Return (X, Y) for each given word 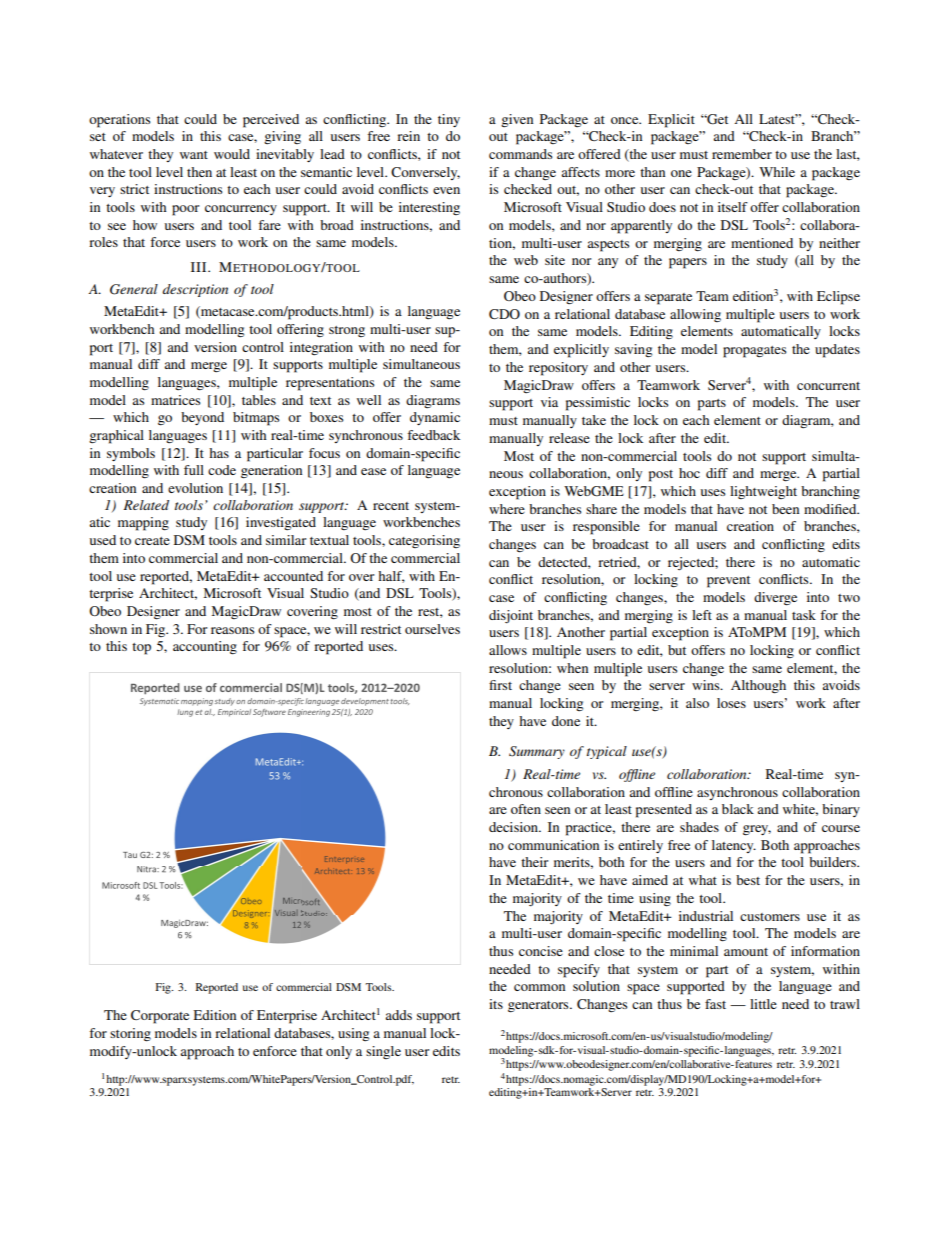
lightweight (763, 492)
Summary (537, 752)
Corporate (160, 1017)
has (219, 453)
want (194, 155)
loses (731, 703)
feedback (433, 435)
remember (742, 154)
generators (539, 1007)
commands (520, 154)
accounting (205, 648)
